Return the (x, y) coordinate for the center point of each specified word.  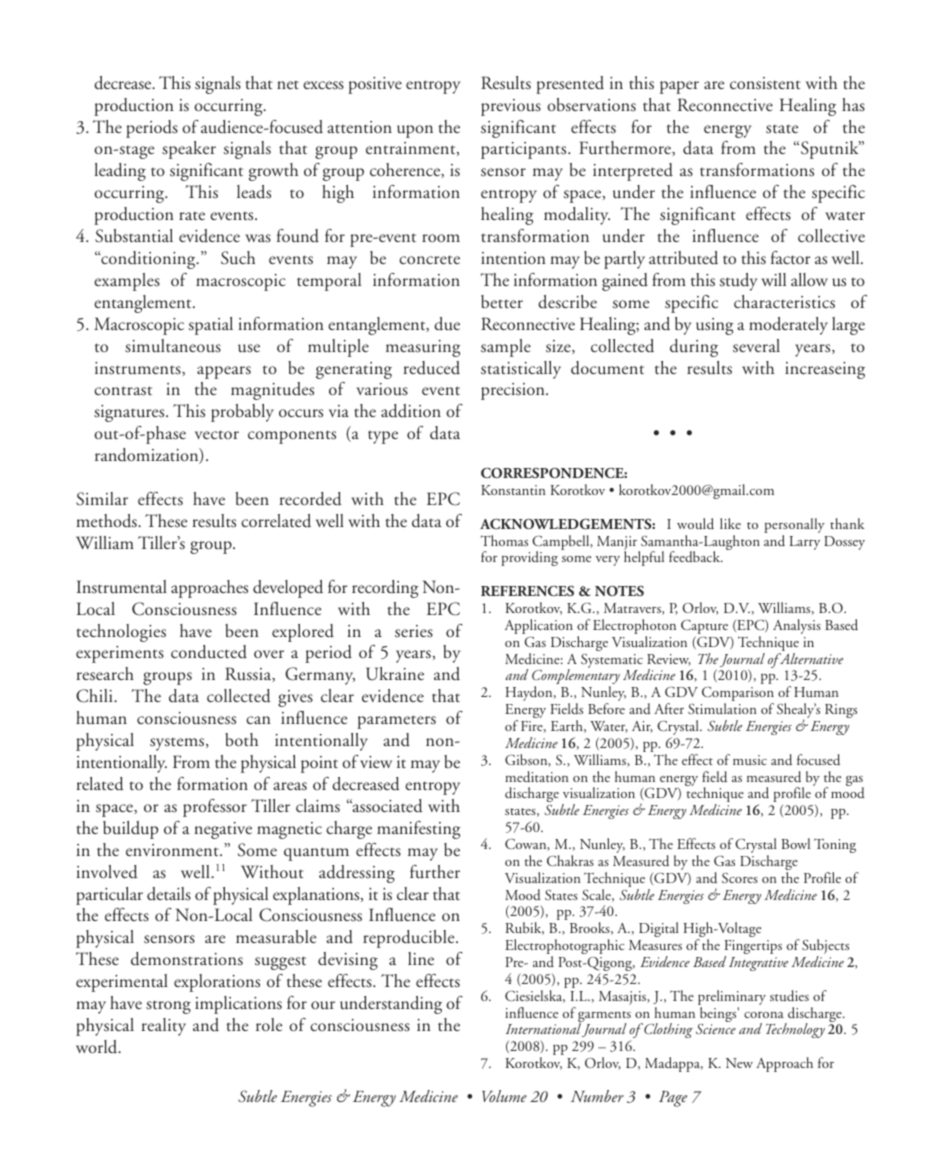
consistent (765, 83)
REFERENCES (527, 591)
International (543, 1028)
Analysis (797, 626)
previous (511, 107)
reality (164, 1027)
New (739, 1063)
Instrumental (122, 586)
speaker (189, 150)
